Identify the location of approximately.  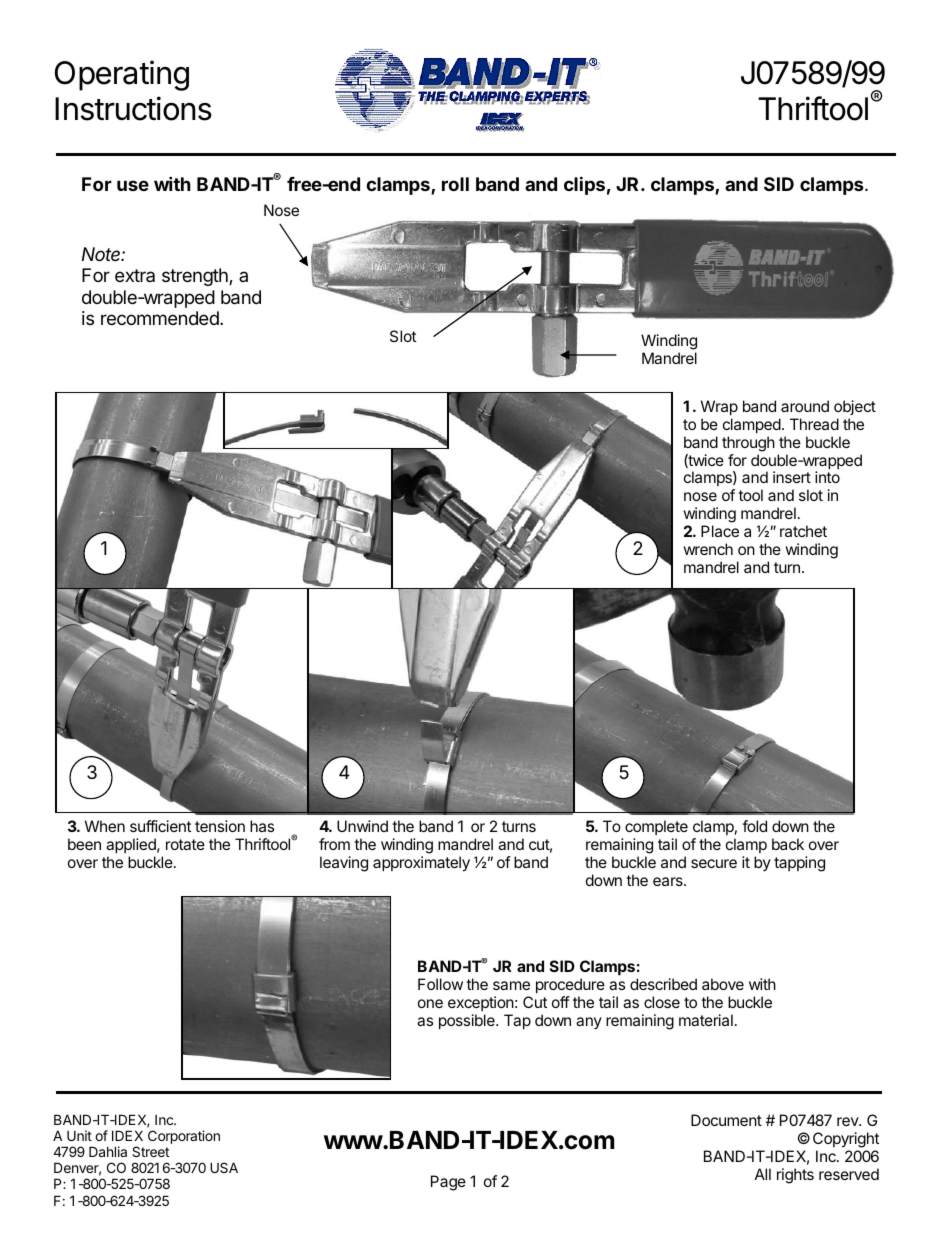
(421, 864).
